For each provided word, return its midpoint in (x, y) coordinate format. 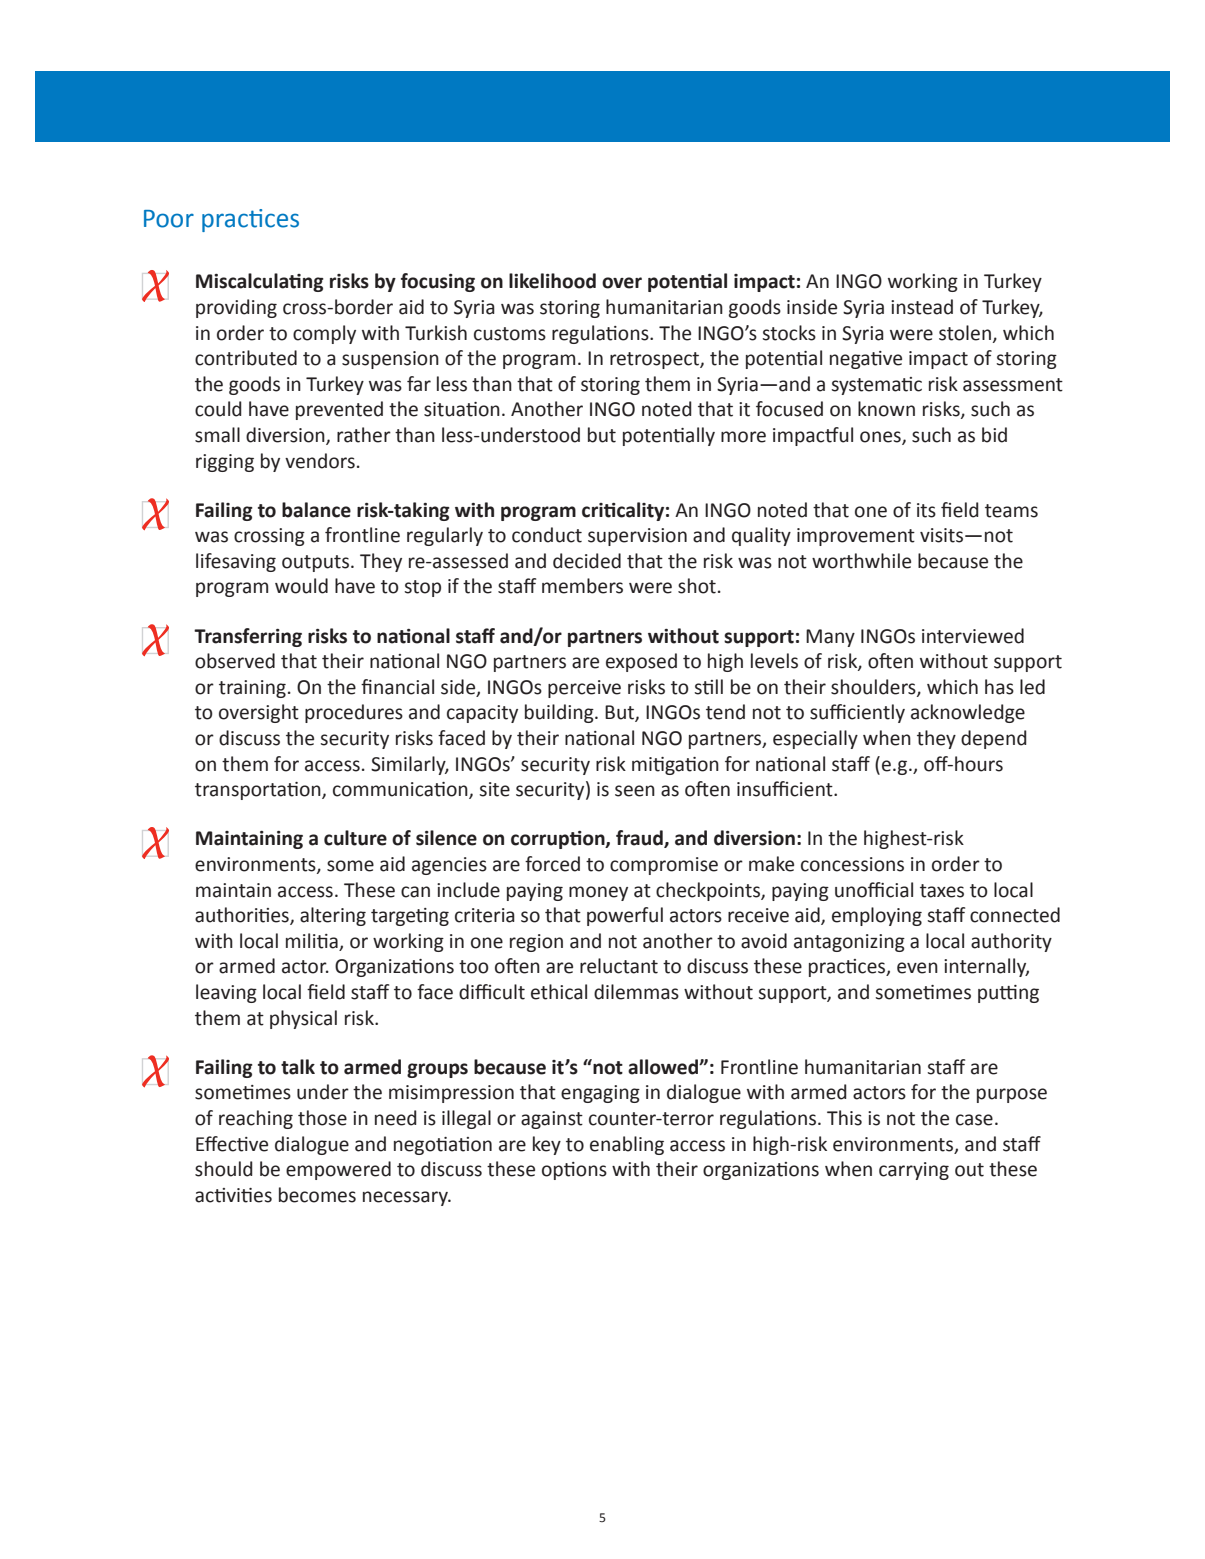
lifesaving (236, 562)
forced (552, 864)
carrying (914, 1171)
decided (587, 561)
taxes (942, 891)
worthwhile (861, 561)
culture (355, 838)
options (574, 1171)
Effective (232, 1144)
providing (236, 308)
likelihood (552, 281)
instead (922, 307)
